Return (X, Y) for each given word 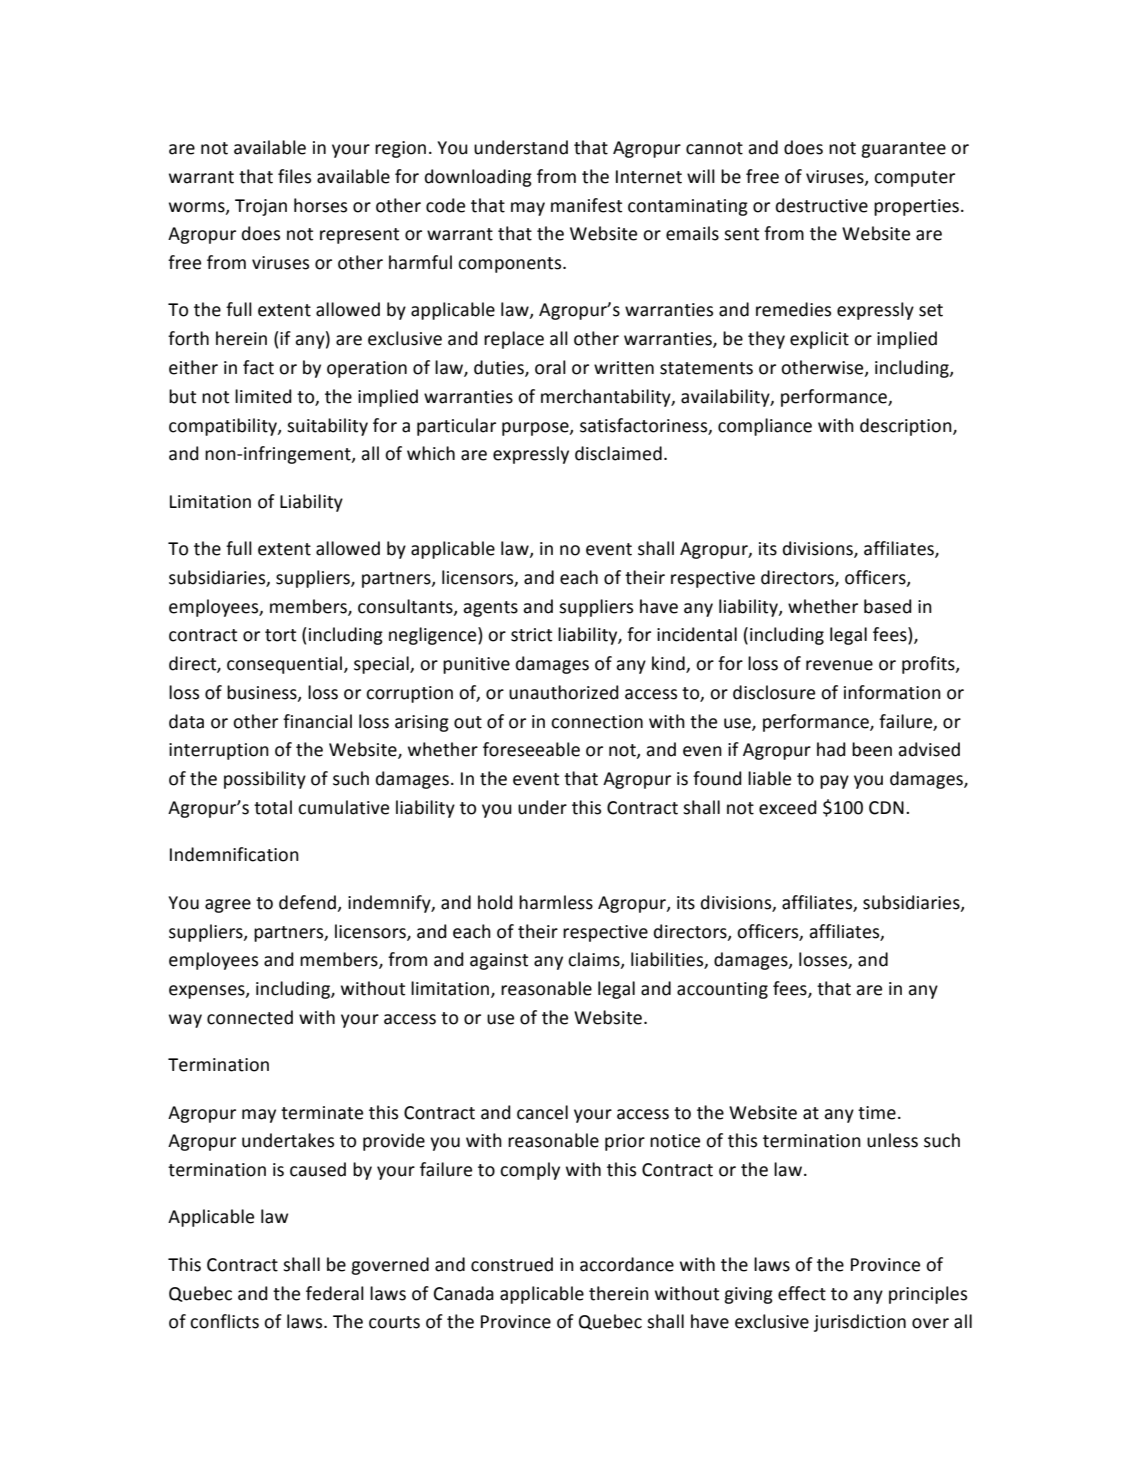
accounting (722, 990)
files (294, 176)
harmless (556, 902)
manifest (586, 205)
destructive (822, 205)
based (888, 606)
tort (280, 635)
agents (490, 609)
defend (307, 902)
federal (335, 1293)
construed (512, 1264)
